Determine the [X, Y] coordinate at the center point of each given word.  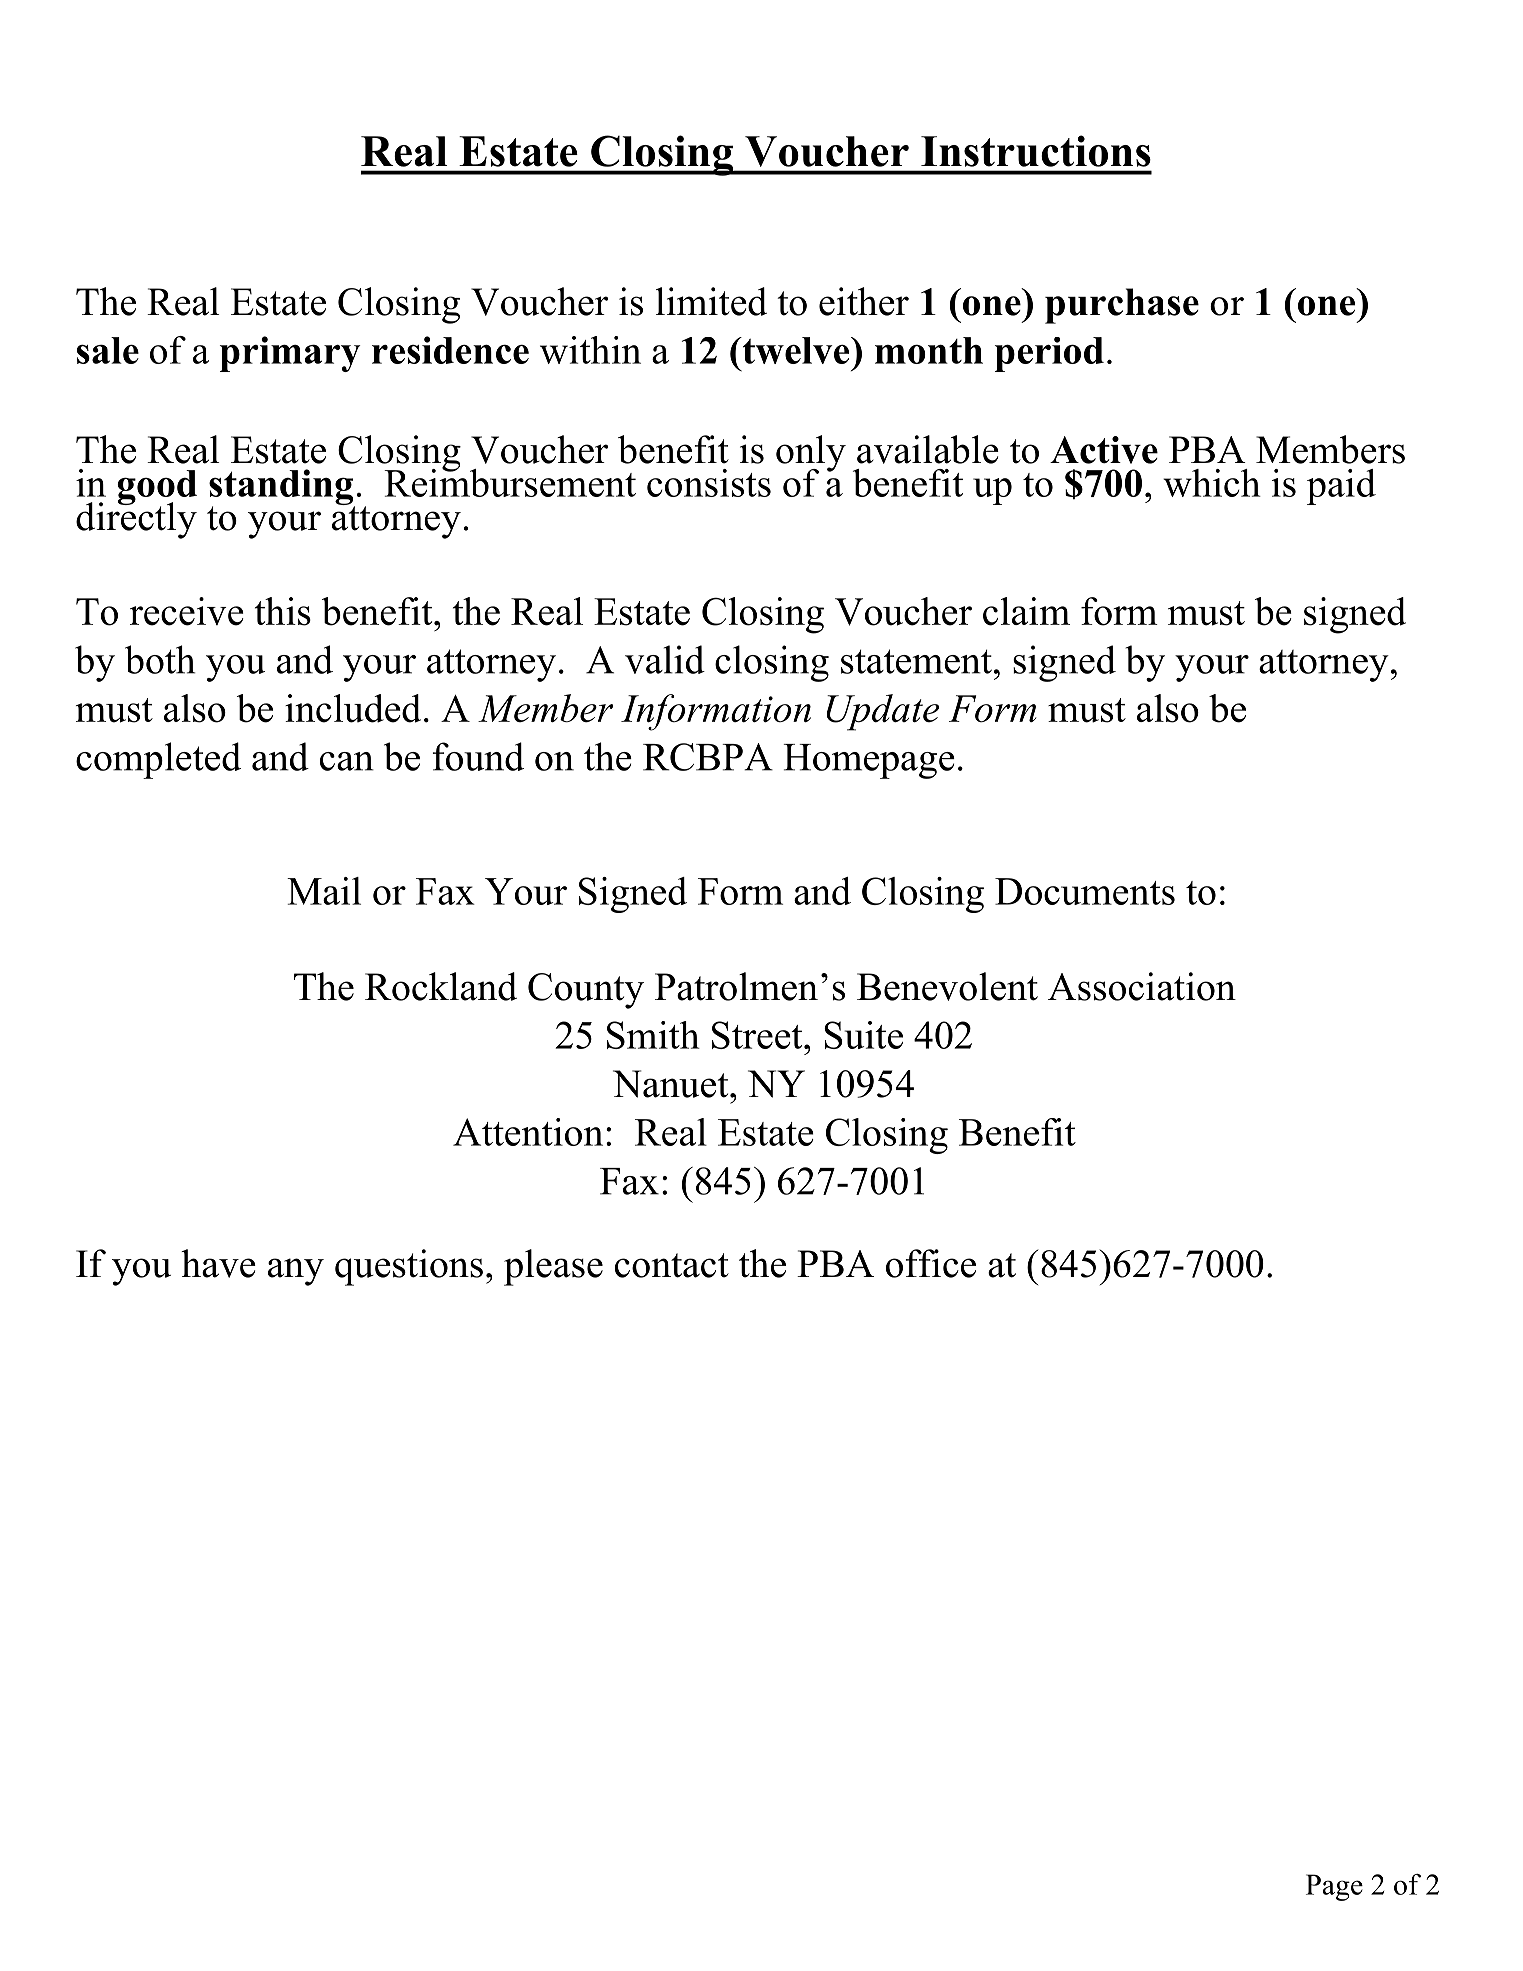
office [931, 1263]
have [218, 1263]
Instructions [1036, 151]
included [353, 708]
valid [665, 659]
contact [672, 1265]
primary [290, 354]
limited [711, 301]
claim [1026, 611]
